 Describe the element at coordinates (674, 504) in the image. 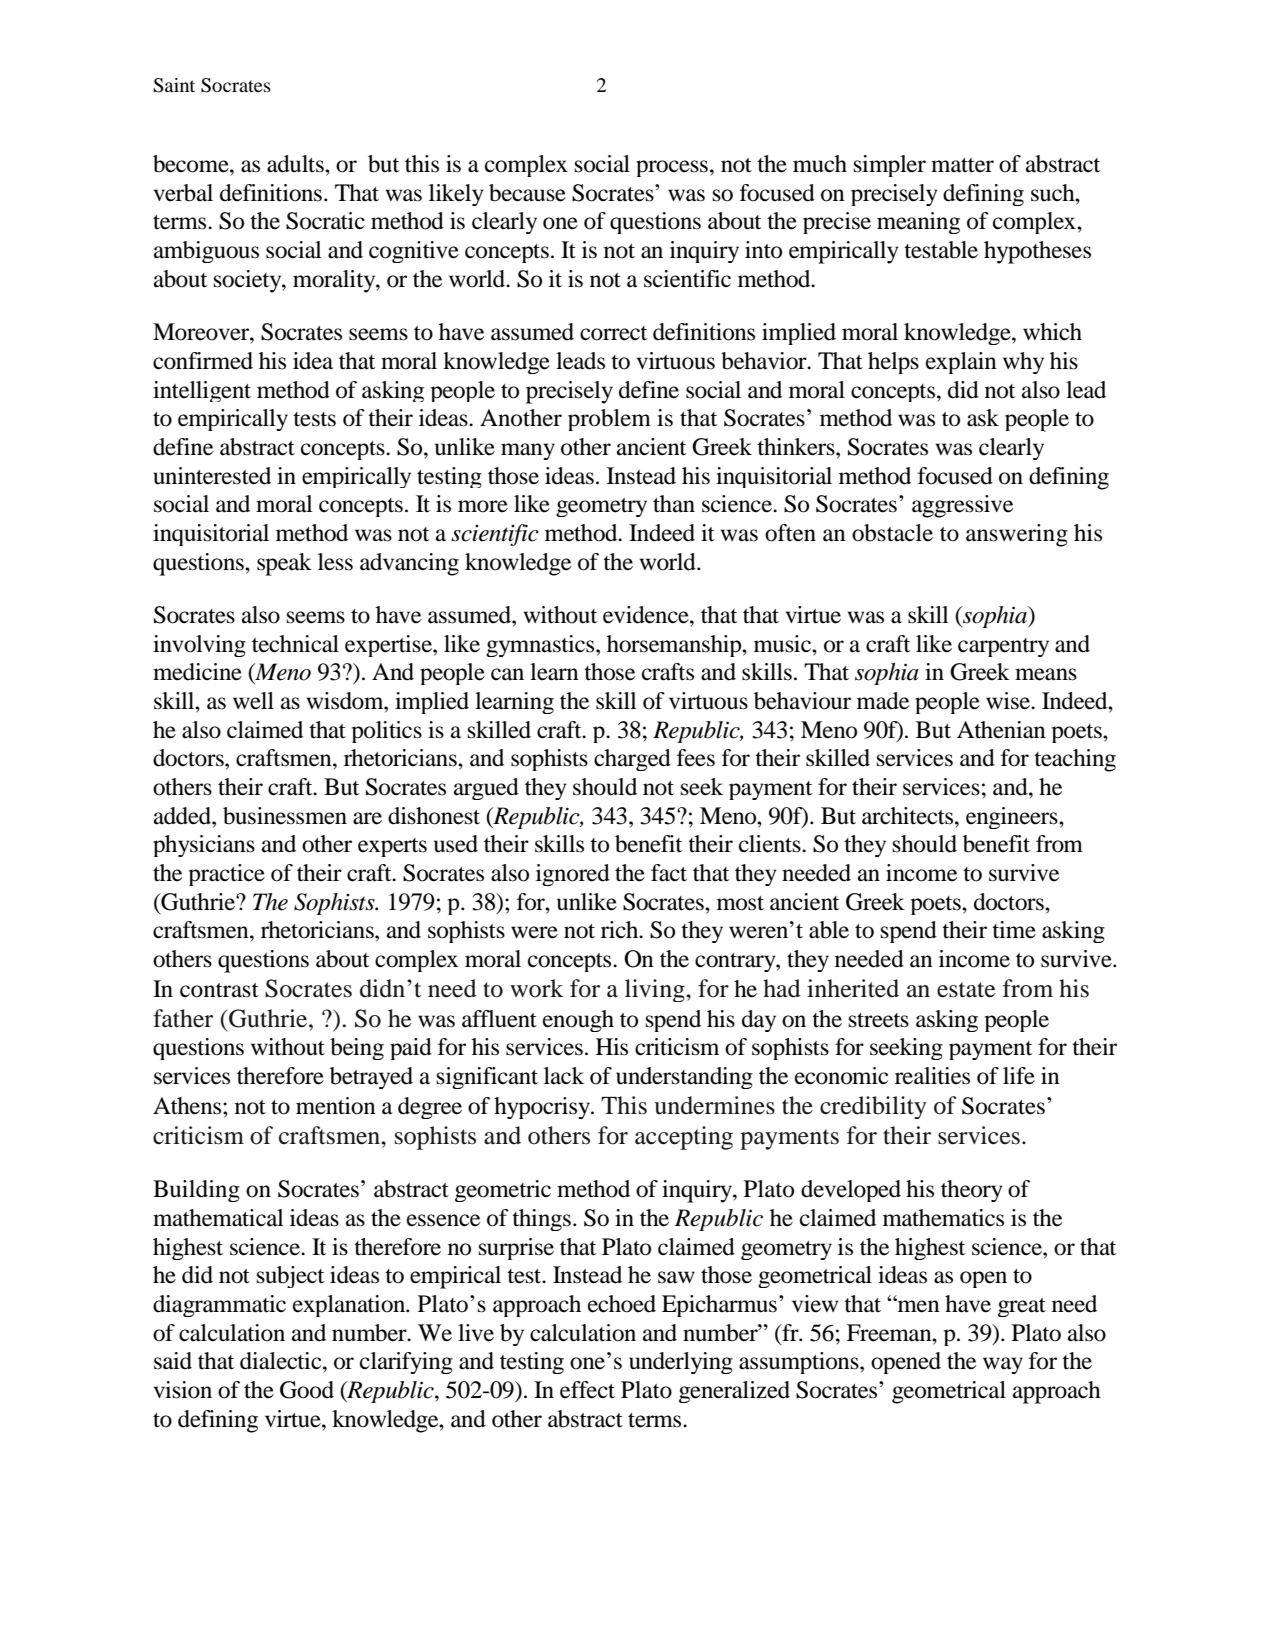

I see `than` at that location.
